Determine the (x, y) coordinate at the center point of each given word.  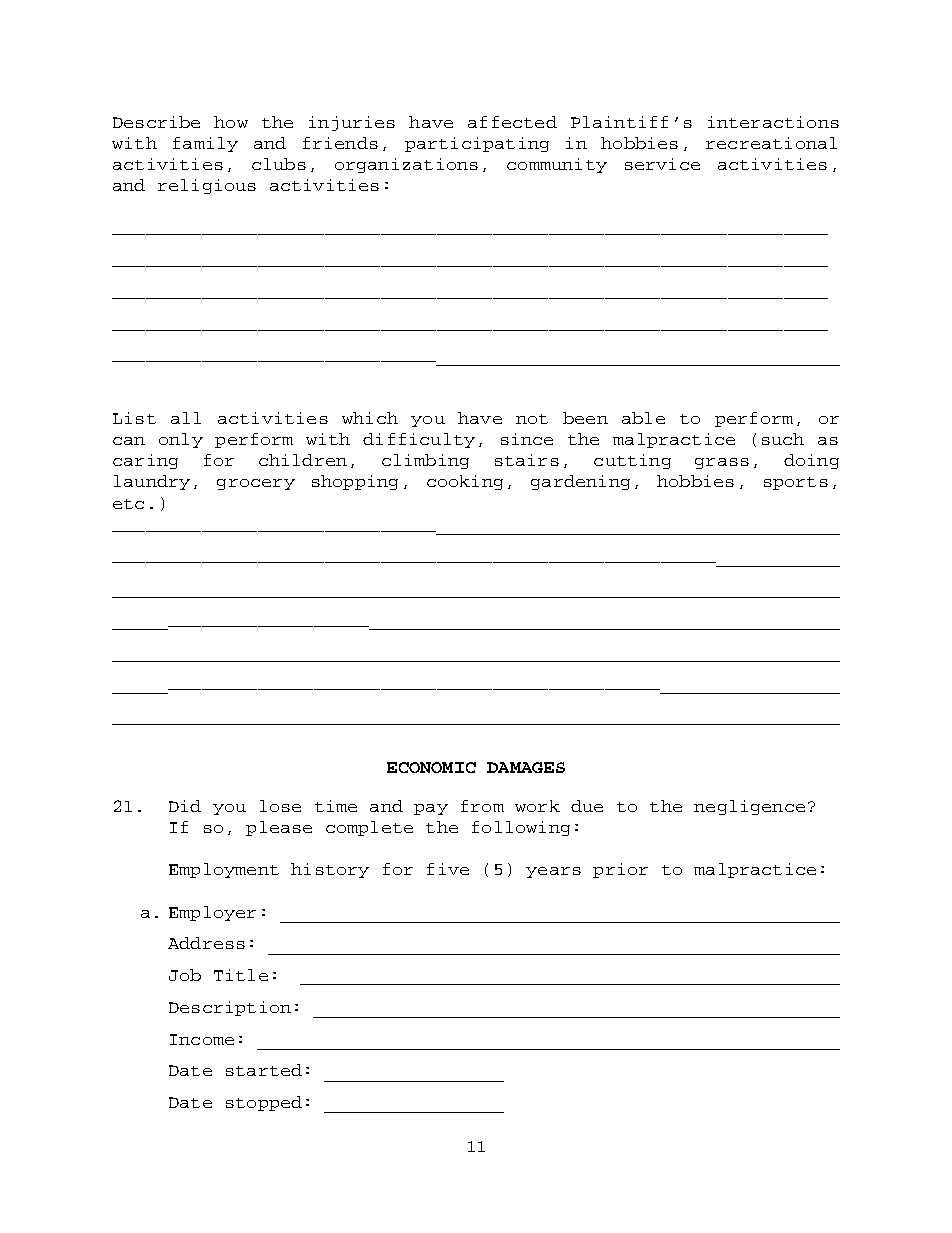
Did (185, 806)
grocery (256, 484)
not (532, 419)
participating (477, 144)
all (186, 418)
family (205, 144)
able (643, 418)
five (448, 869)
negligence (749, 807)
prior (620, 870)
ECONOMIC (431, 767)
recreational (771, 143)
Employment (224, 870)
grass (722, 463)
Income (202, 1039)
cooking (465, 482)
